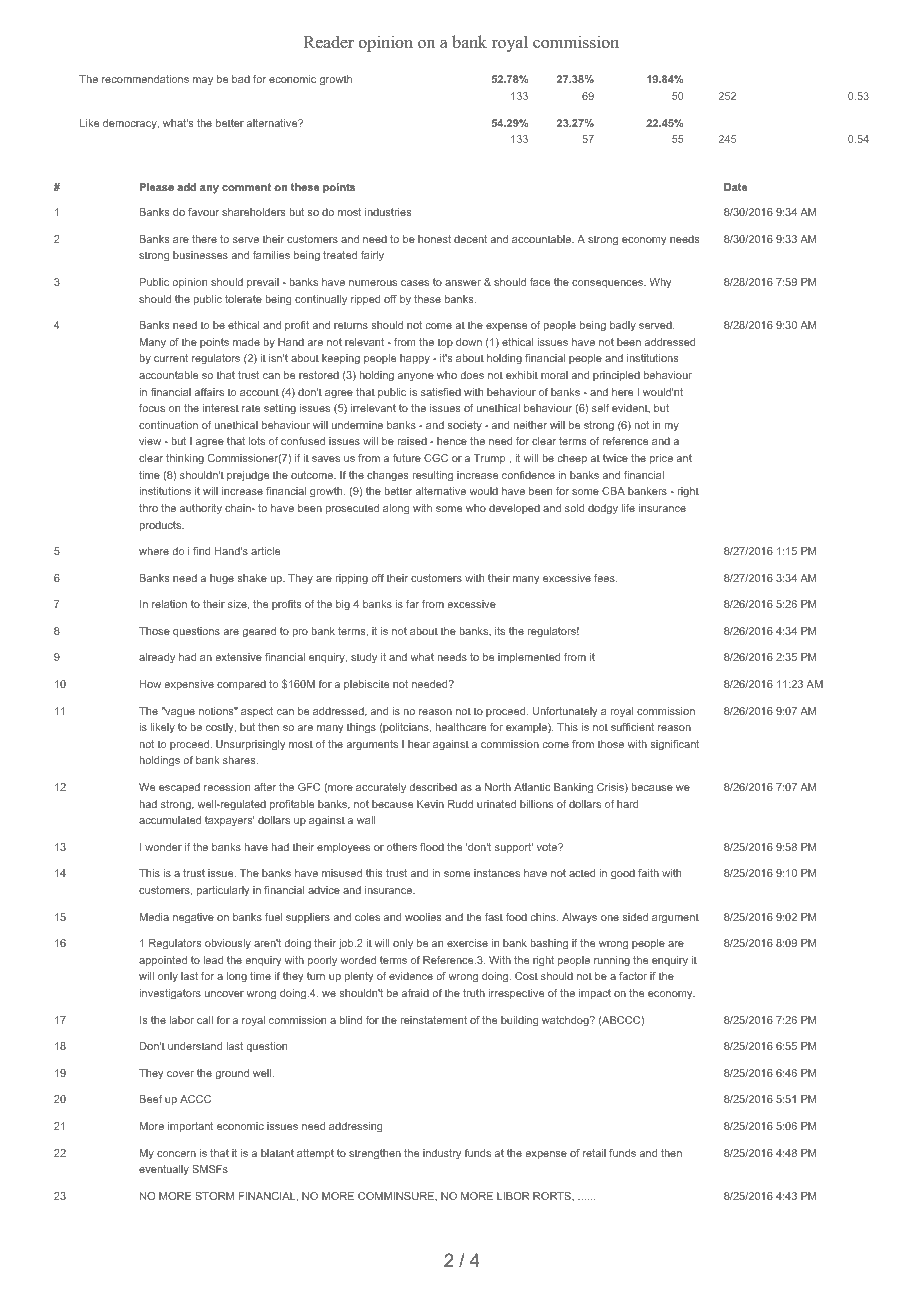 This page has width=924, height=1308. Describe the element at coordinates (423, 917) in the page. I see `woolies` at that location.
